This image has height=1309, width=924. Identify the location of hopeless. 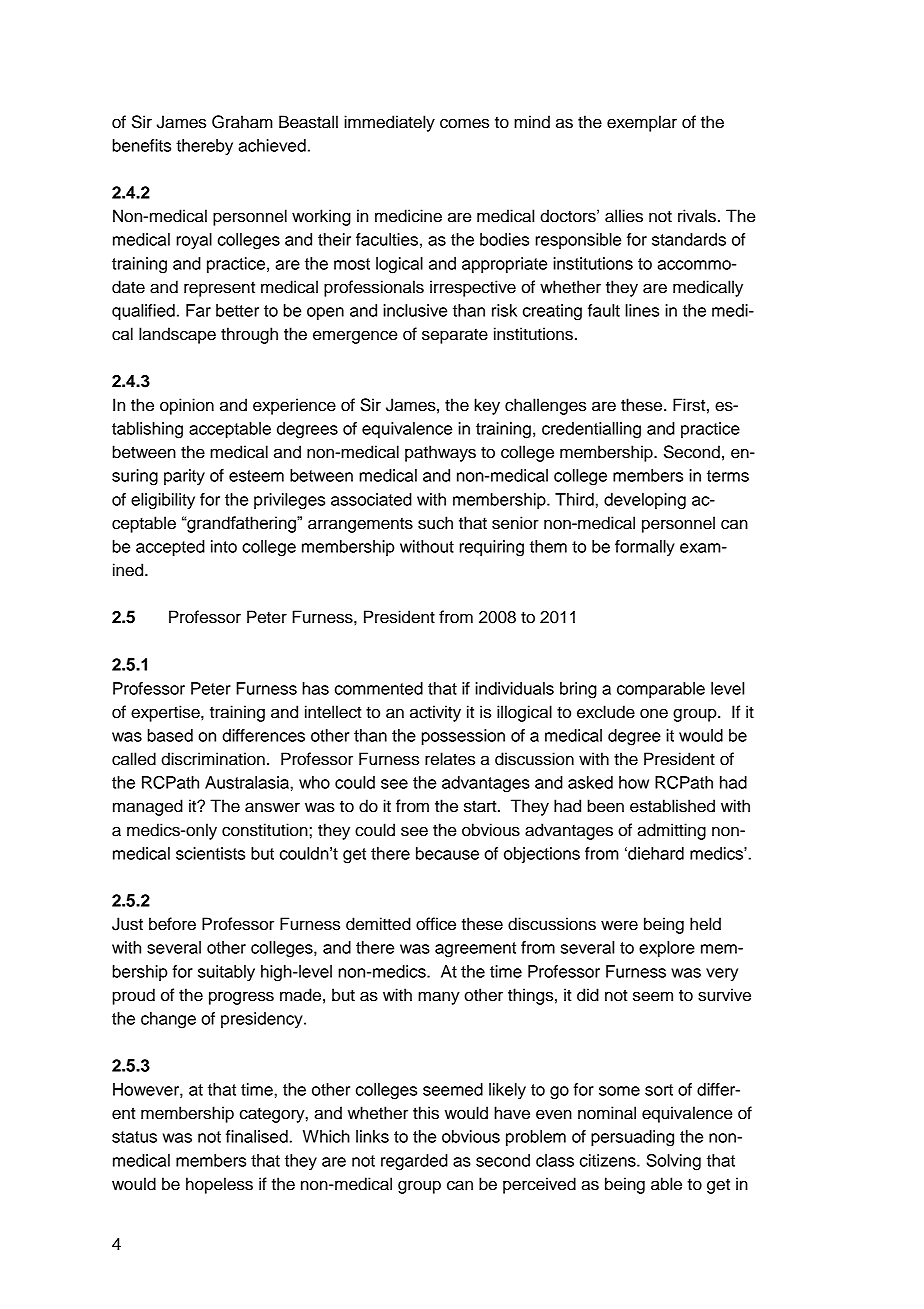
(219, 1185).
